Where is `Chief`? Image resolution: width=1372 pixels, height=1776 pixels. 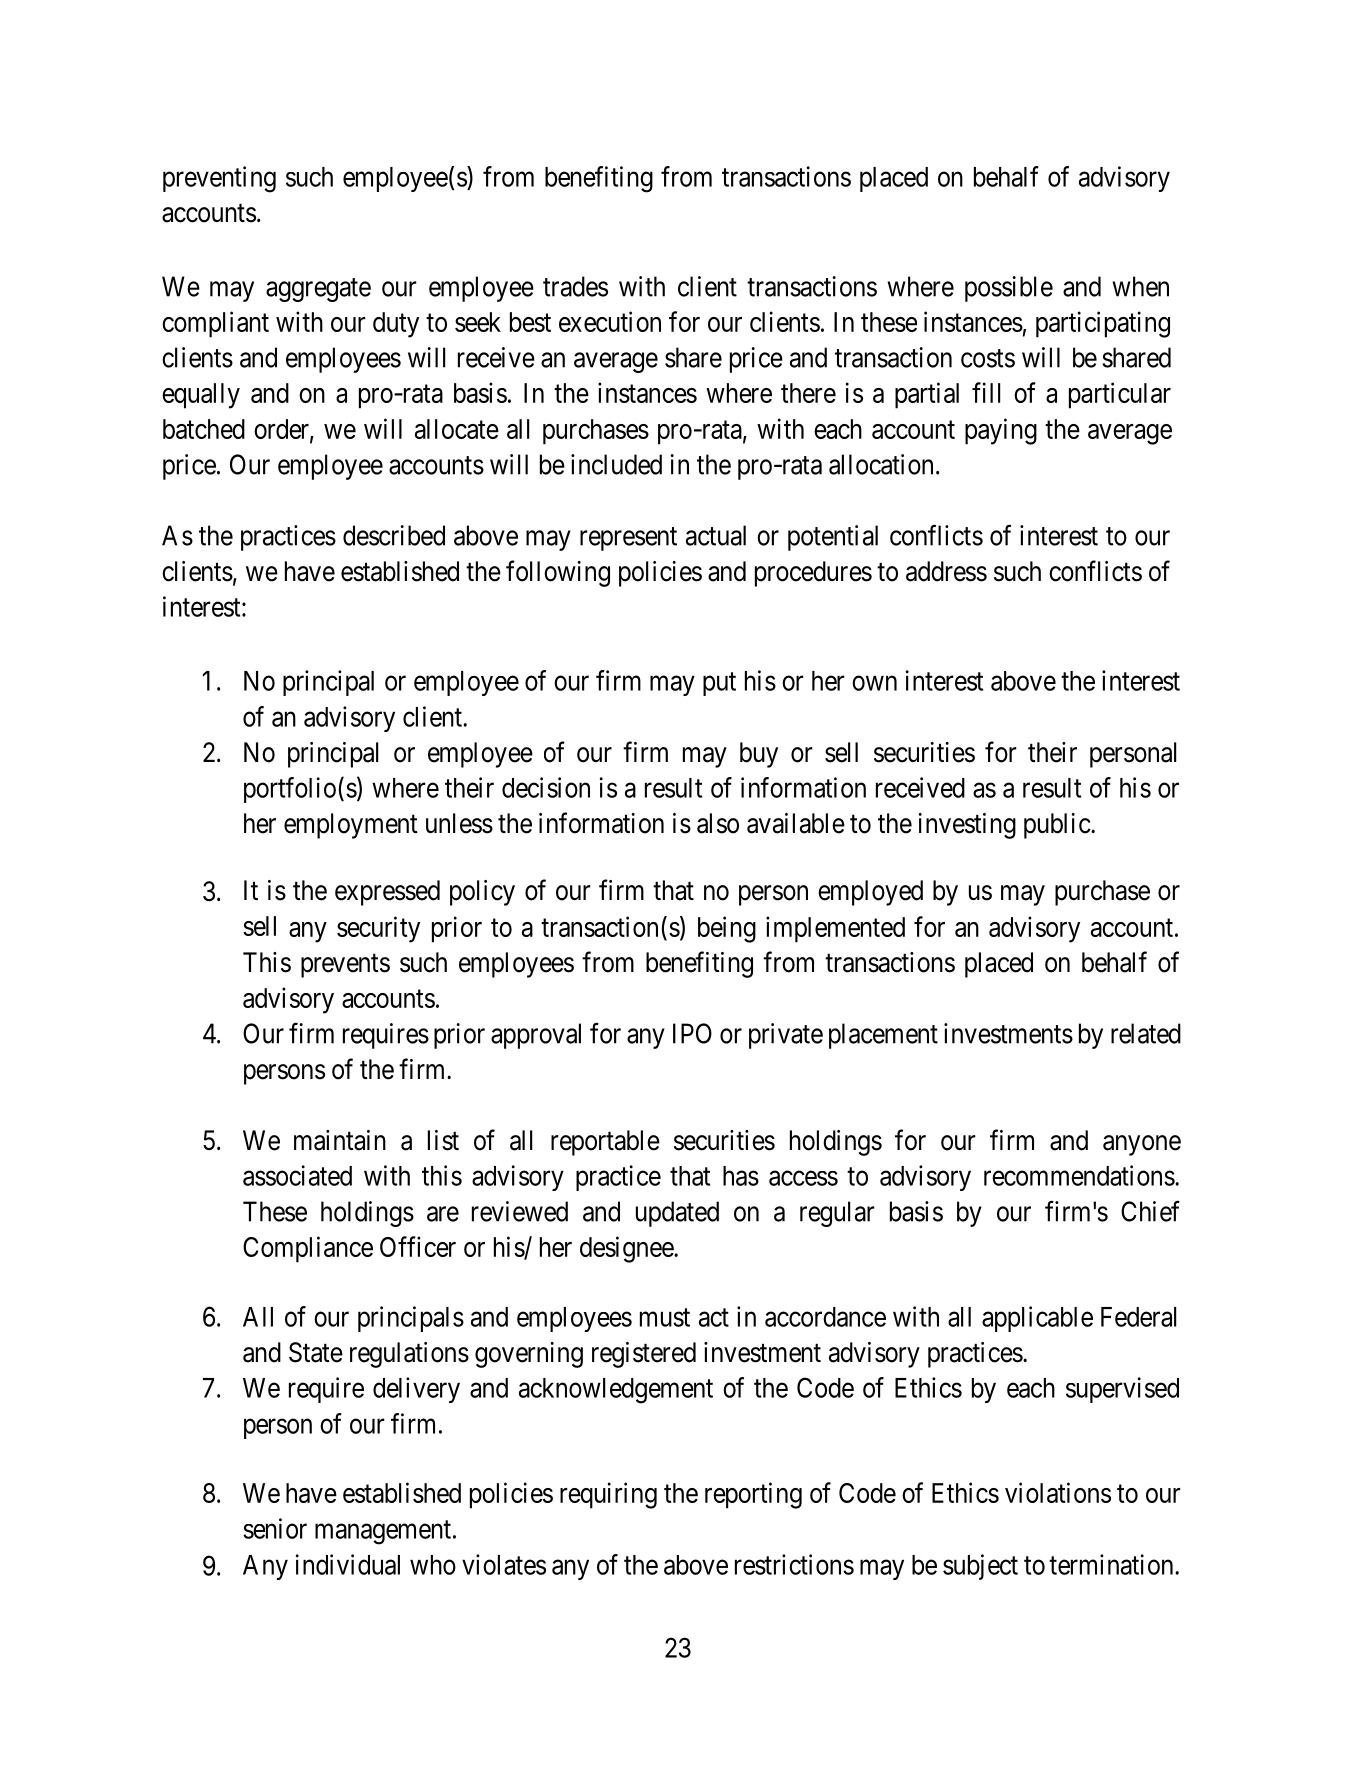 Chief is located at coordinates (1150, 1211).
